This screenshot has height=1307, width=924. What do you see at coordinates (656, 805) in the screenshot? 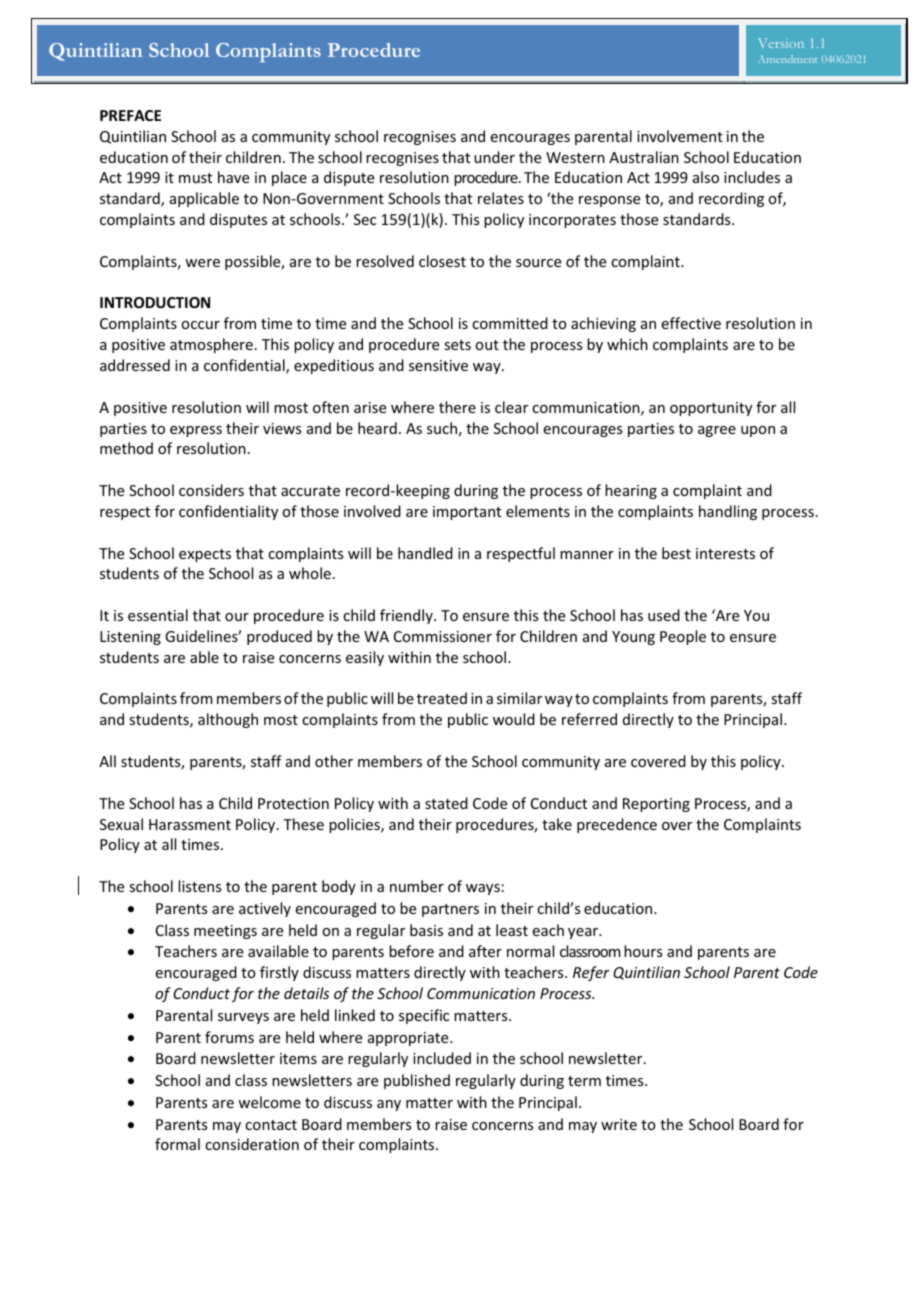
I see `Reporting` at bounding box center [656, 805].
